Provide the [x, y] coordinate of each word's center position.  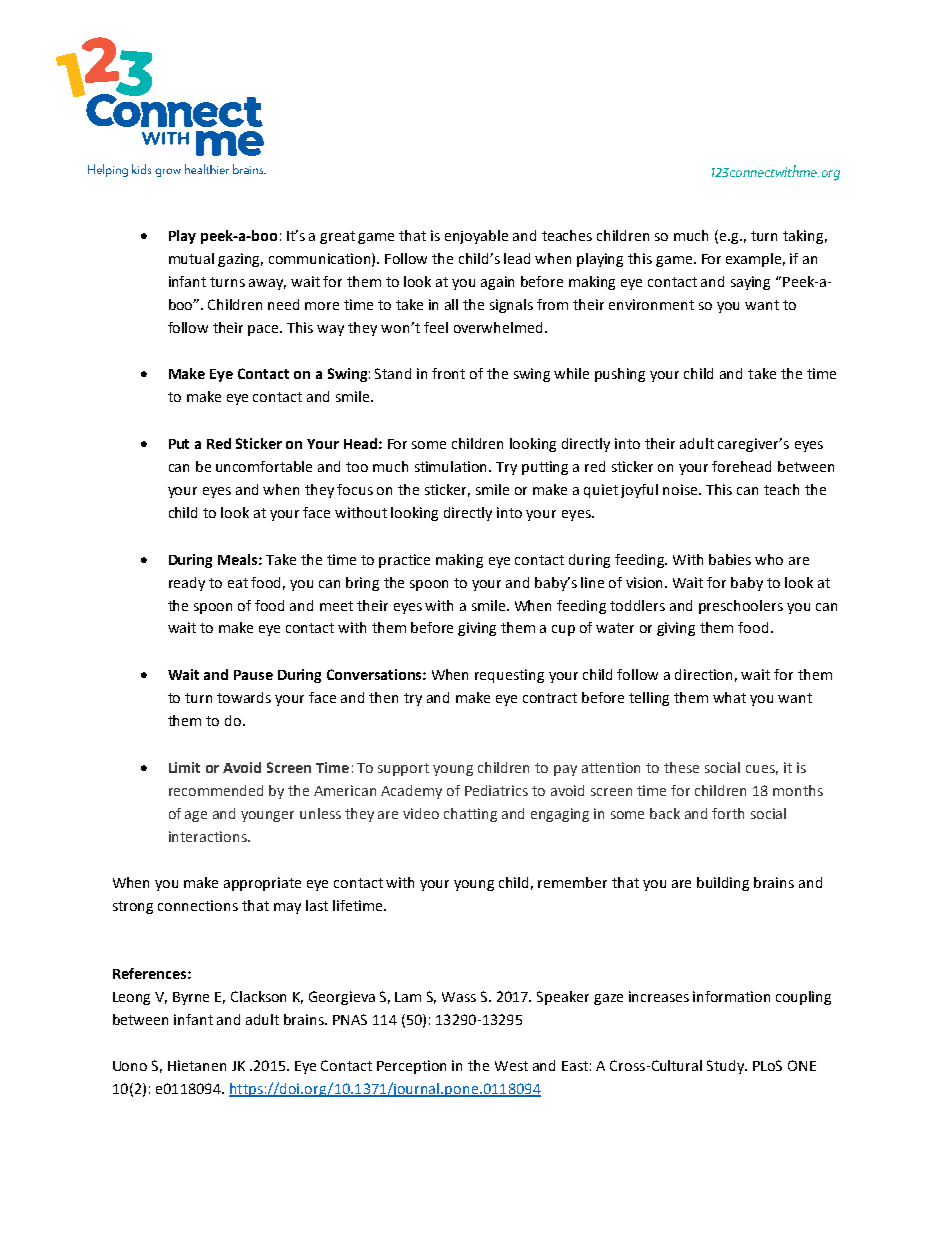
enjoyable [476, 237]
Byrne [191, 998]
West [511, 1066]
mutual [191, 258]
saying [750, 283]
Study [727, 1067]
